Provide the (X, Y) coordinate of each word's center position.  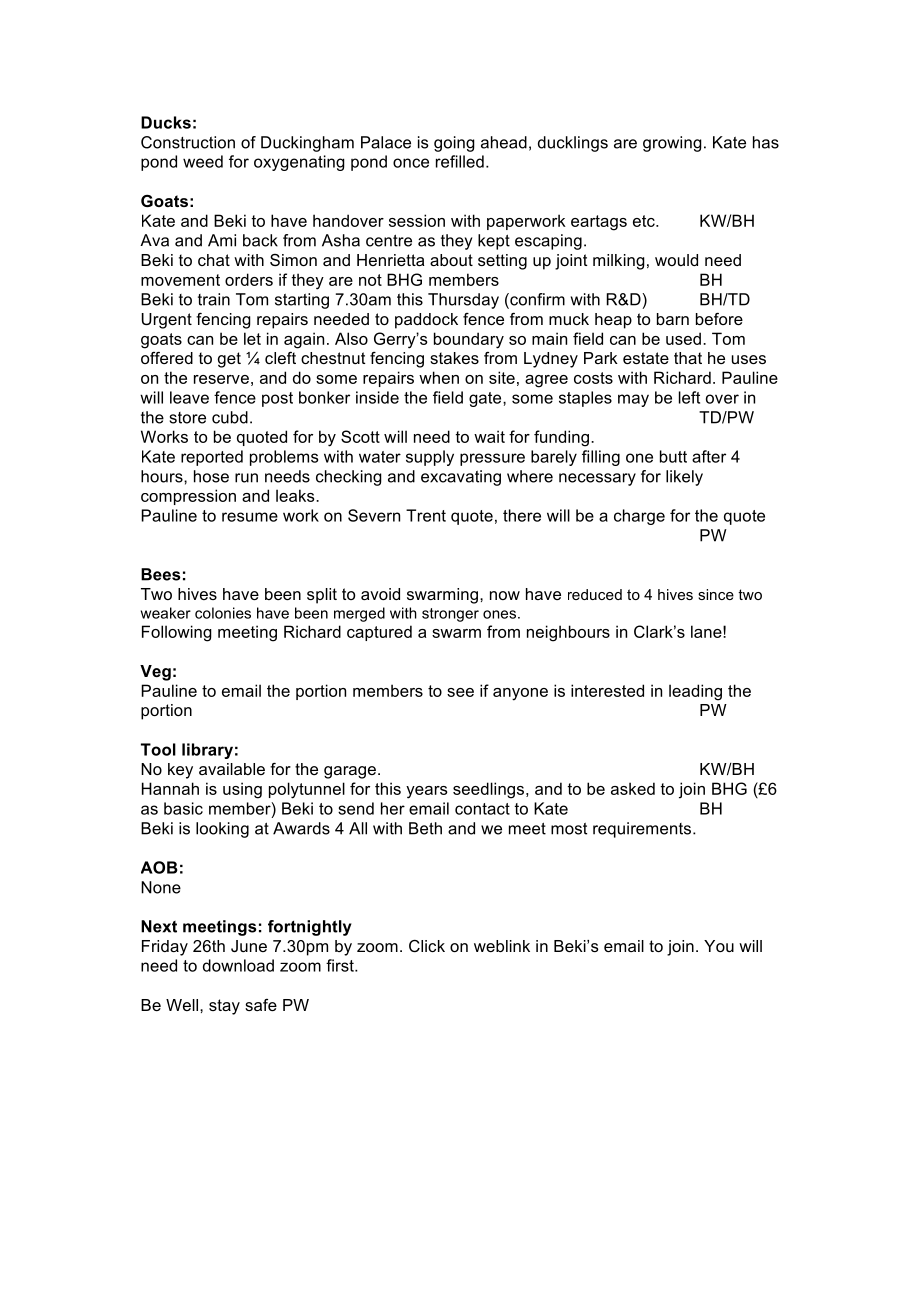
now (505, 595)
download (238, 965)
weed (203, 161)
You (719, 946)
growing (672, 144)
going (454, 144)
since (716, 594)
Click (427, 946)
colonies (223, 613)
